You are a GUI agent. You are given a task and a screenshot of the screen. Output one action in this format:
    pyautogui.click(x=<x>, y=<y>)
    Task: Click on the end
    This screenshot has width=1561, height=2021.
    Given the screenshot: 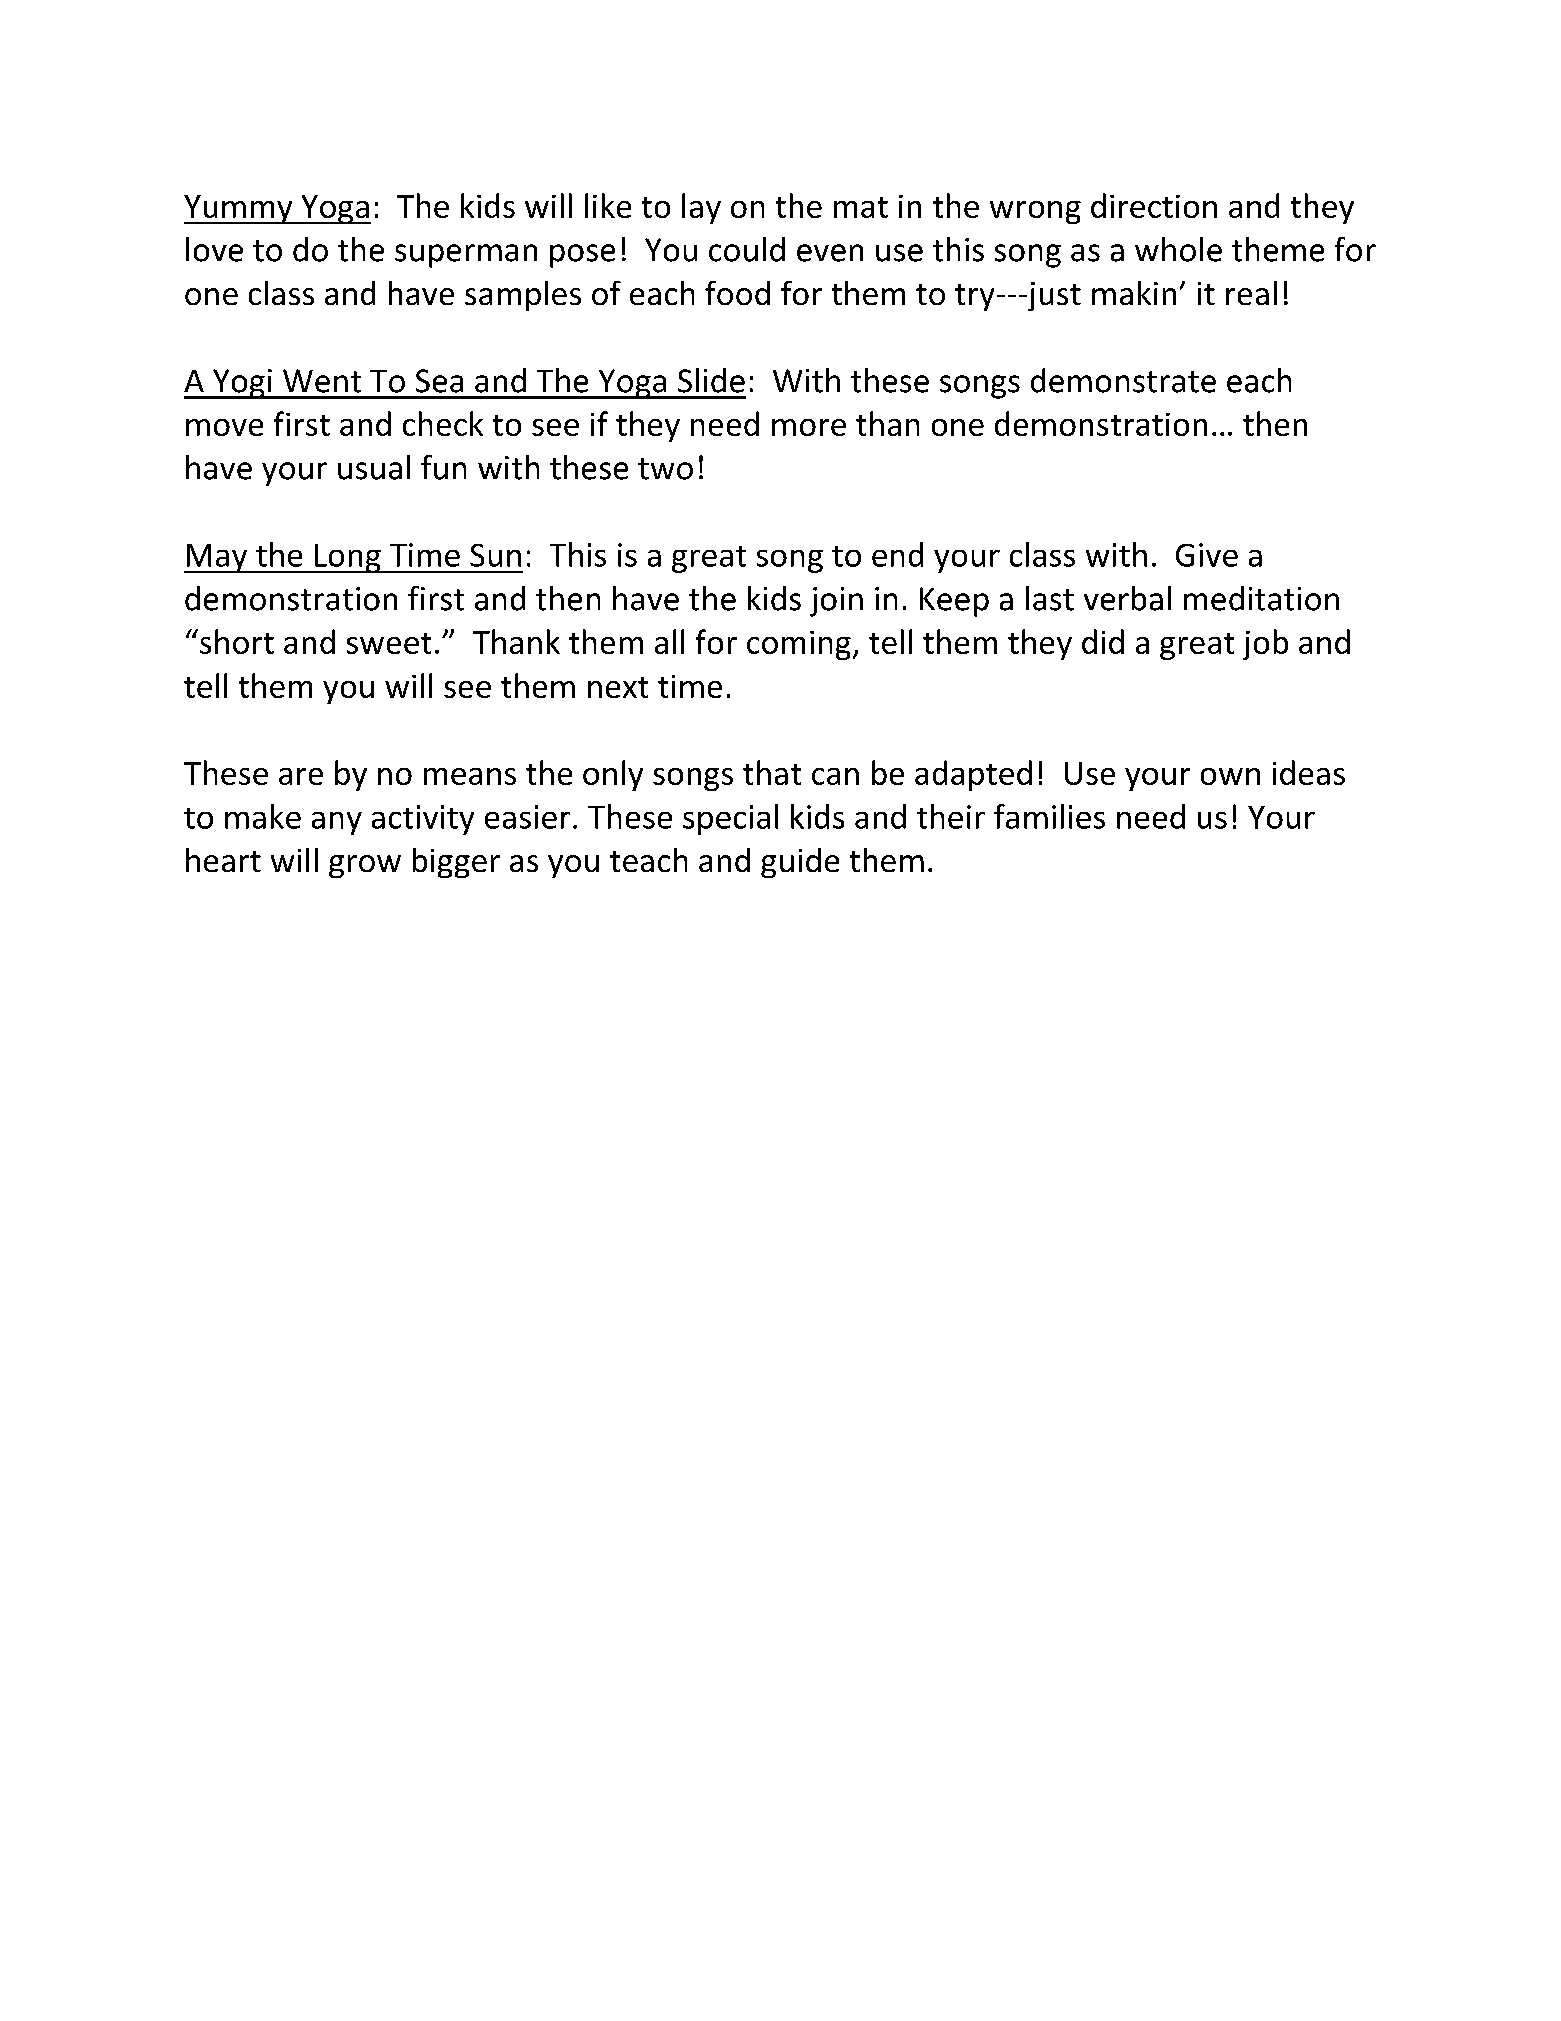 What is the action you would take?
    pyautogui.click(x=897, y=554)
